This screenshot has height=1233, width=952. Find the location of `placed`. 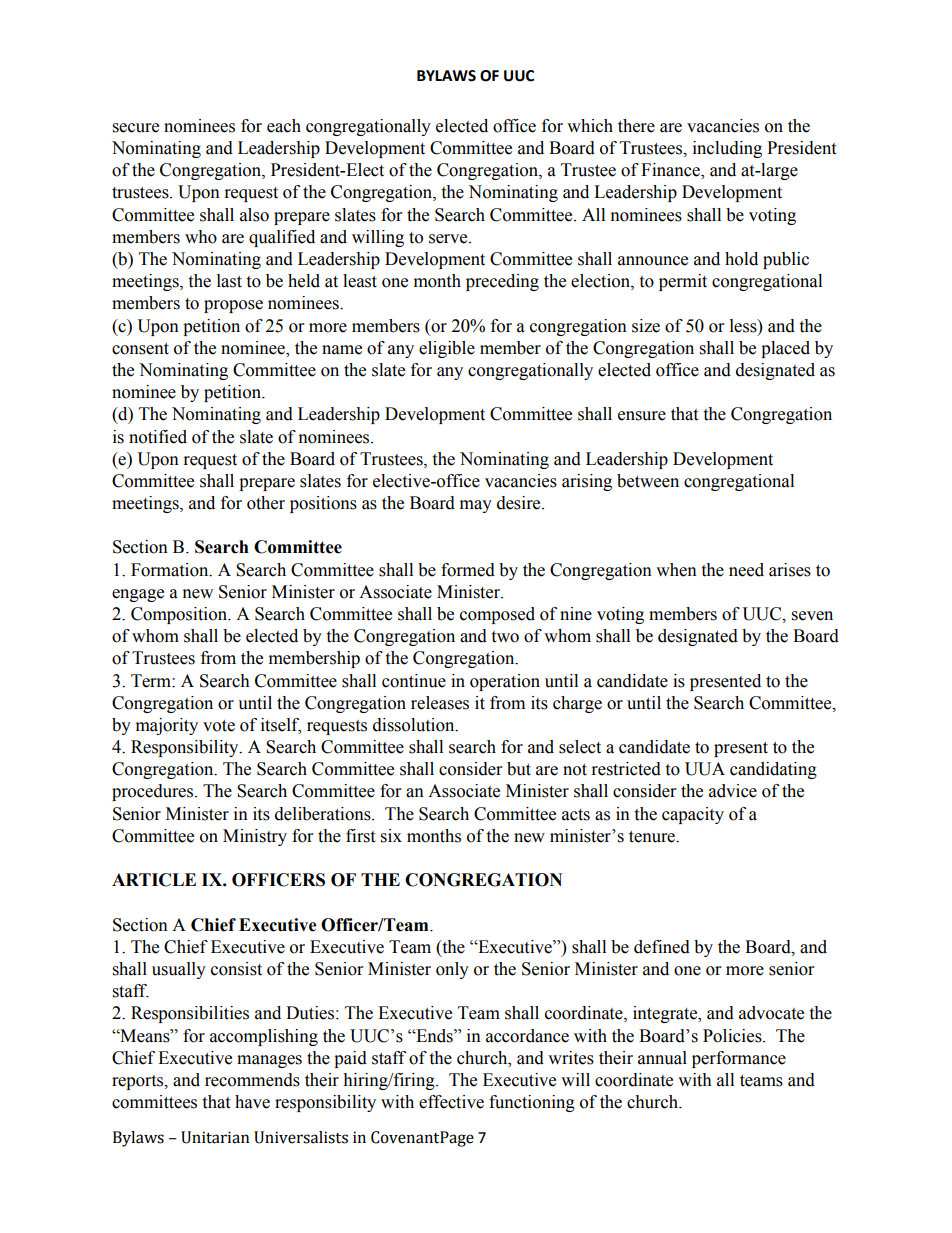

placed is located at coordinates (785, 349).
